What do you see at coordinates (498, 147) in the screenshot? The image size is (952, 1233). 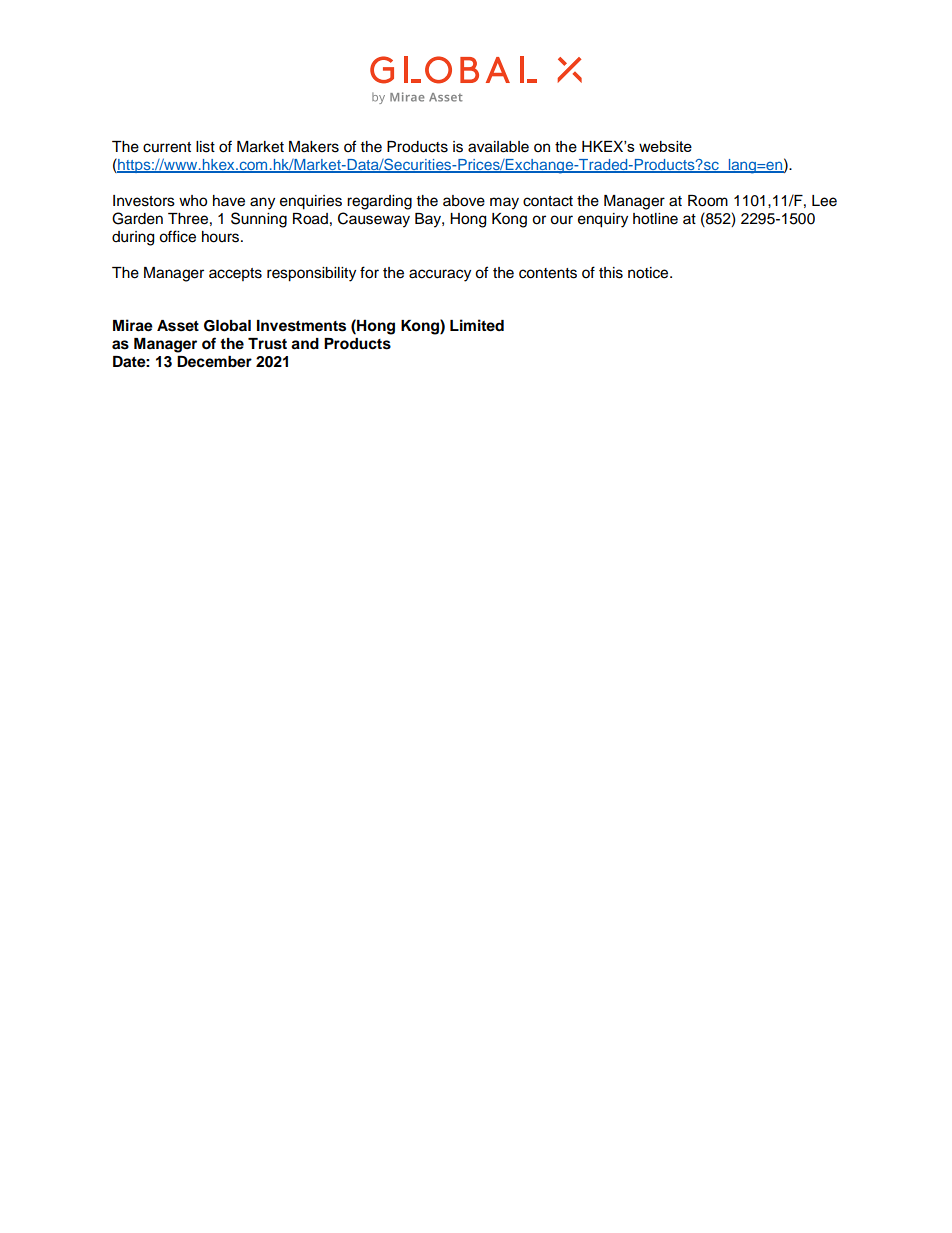 I see `available` at bounding box center [498, 147].
